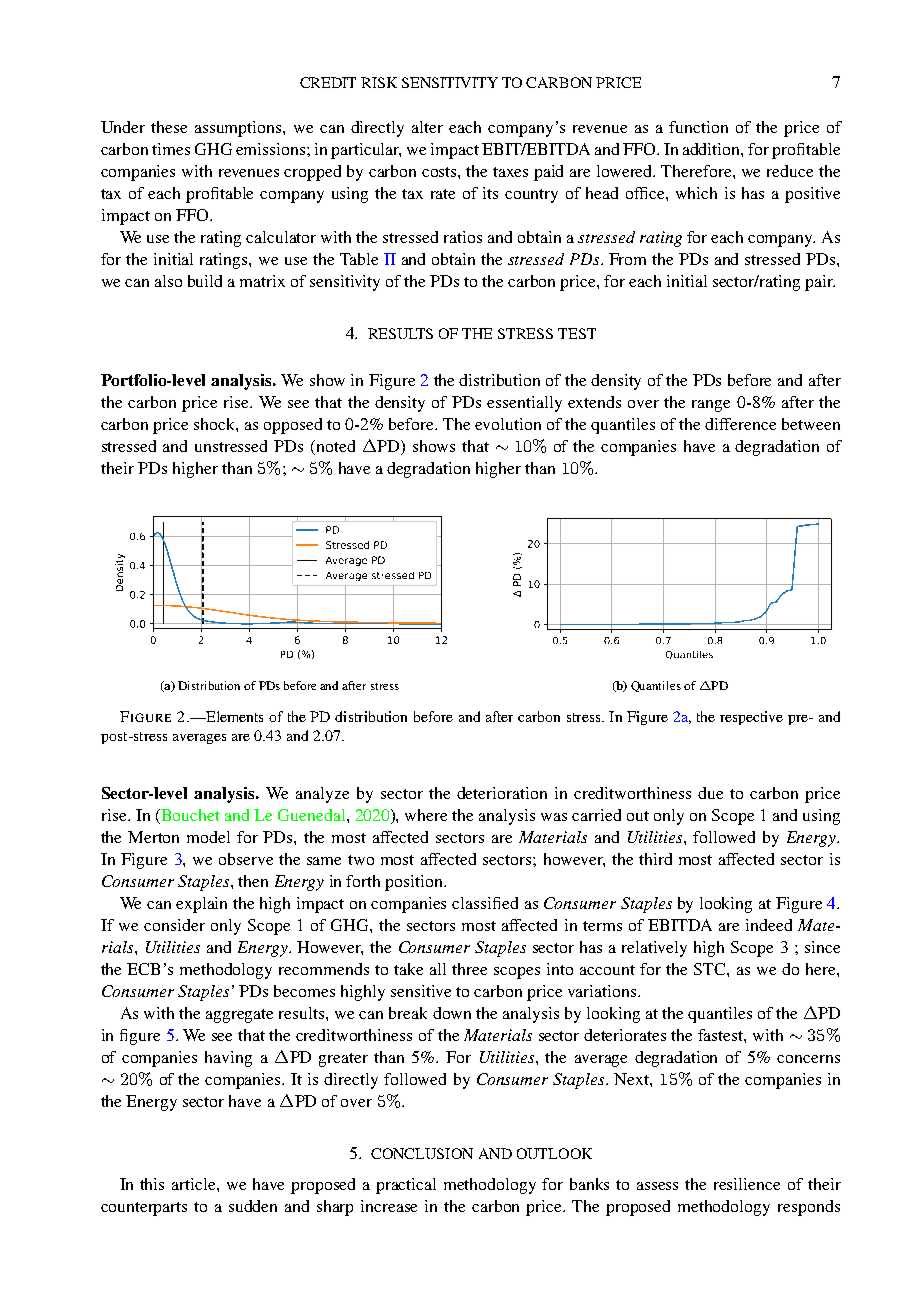 This page has height=1316, width=911. I want to click on deterioration, so click(502, 793).
